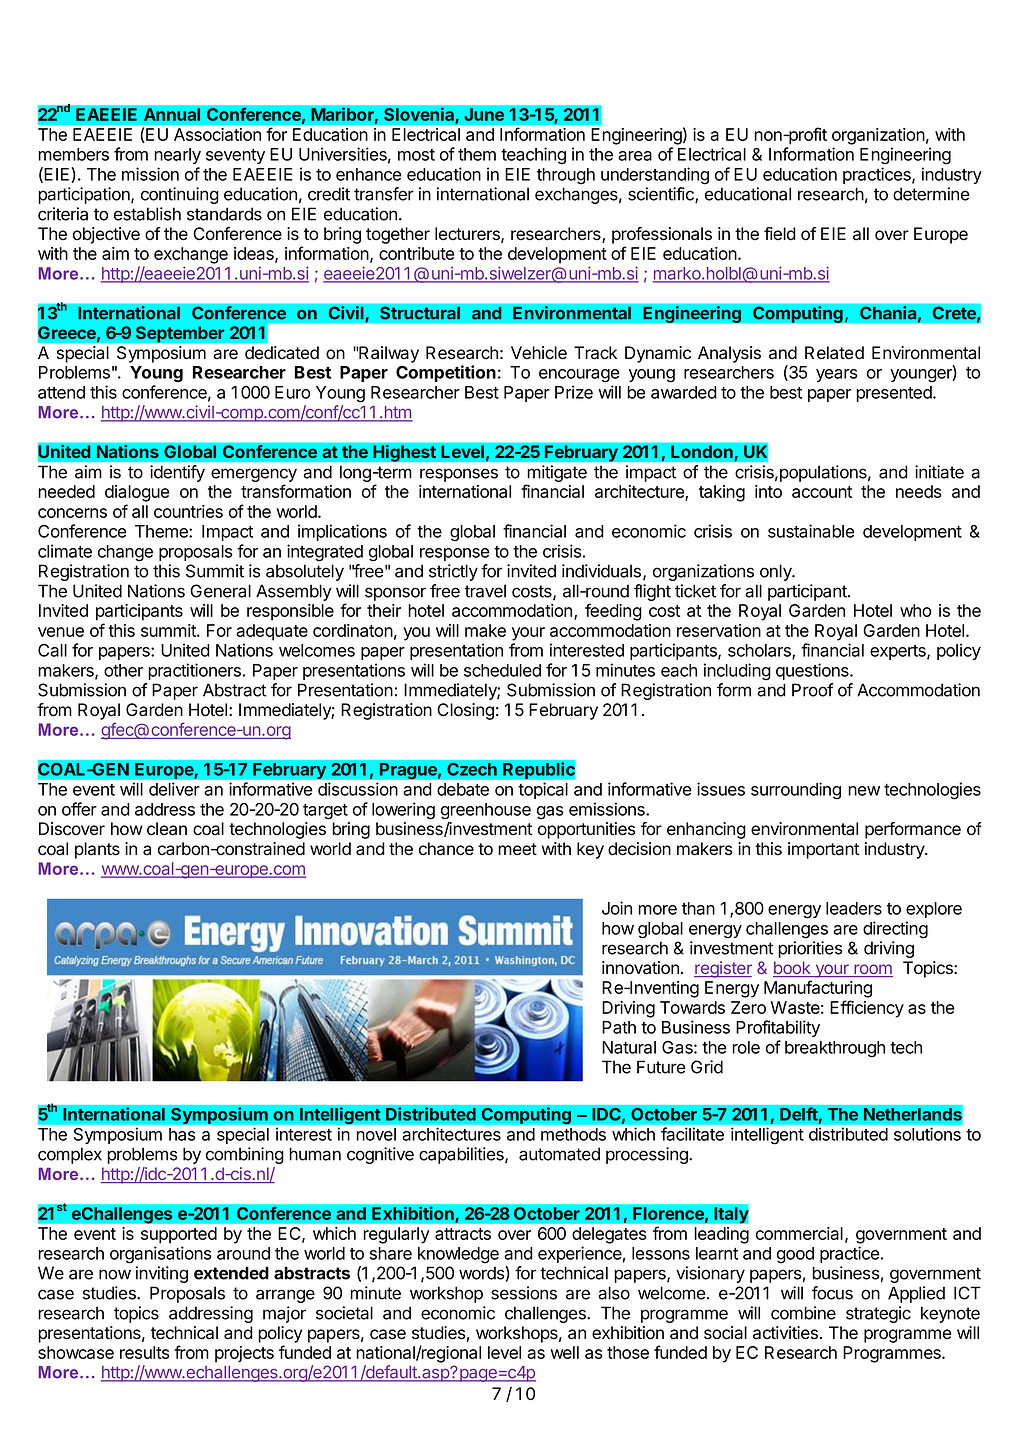  I want to click on field, so click(780, 234).
